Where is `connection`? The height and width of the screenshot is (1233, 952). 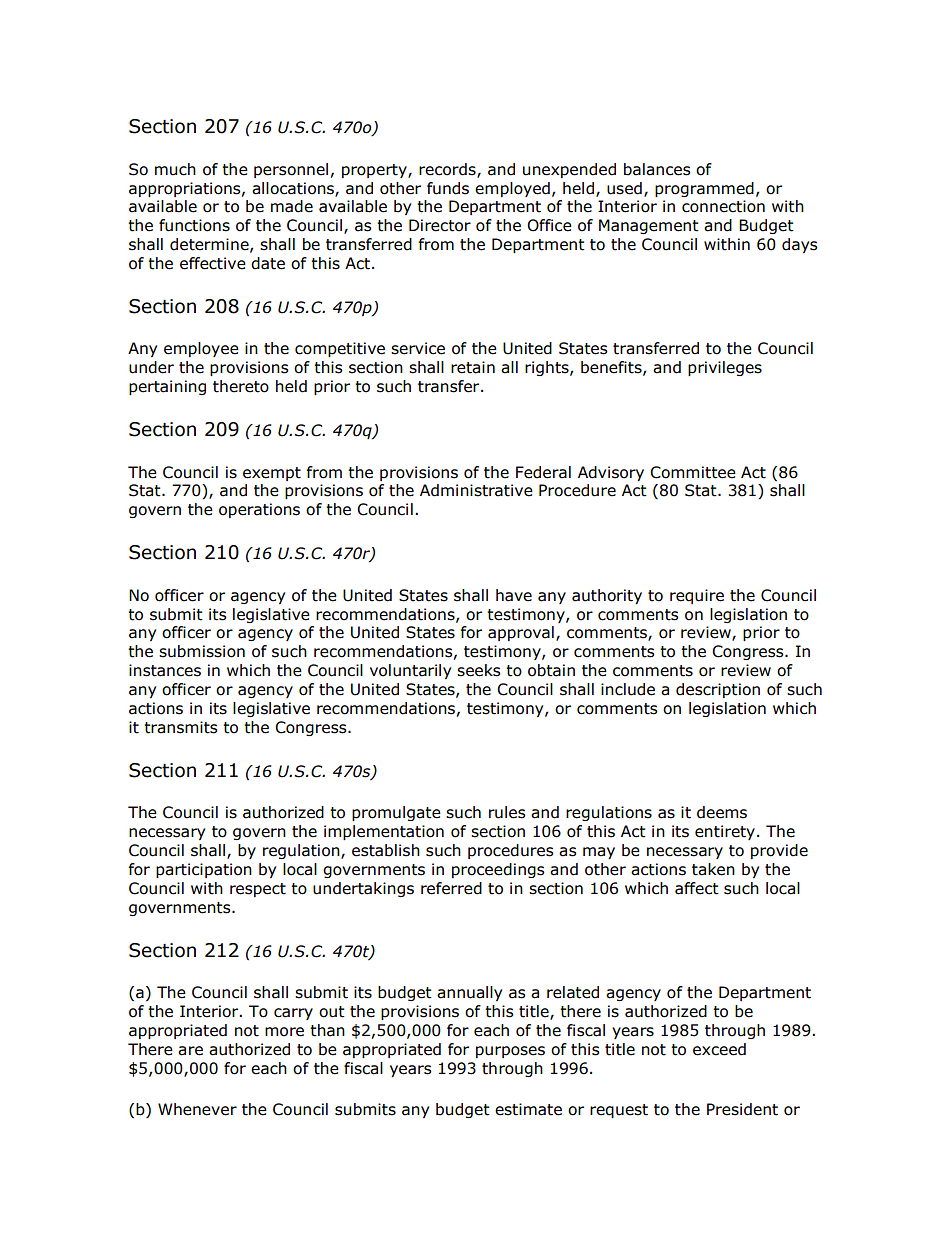
connection is located at coordinates (723, 206).
